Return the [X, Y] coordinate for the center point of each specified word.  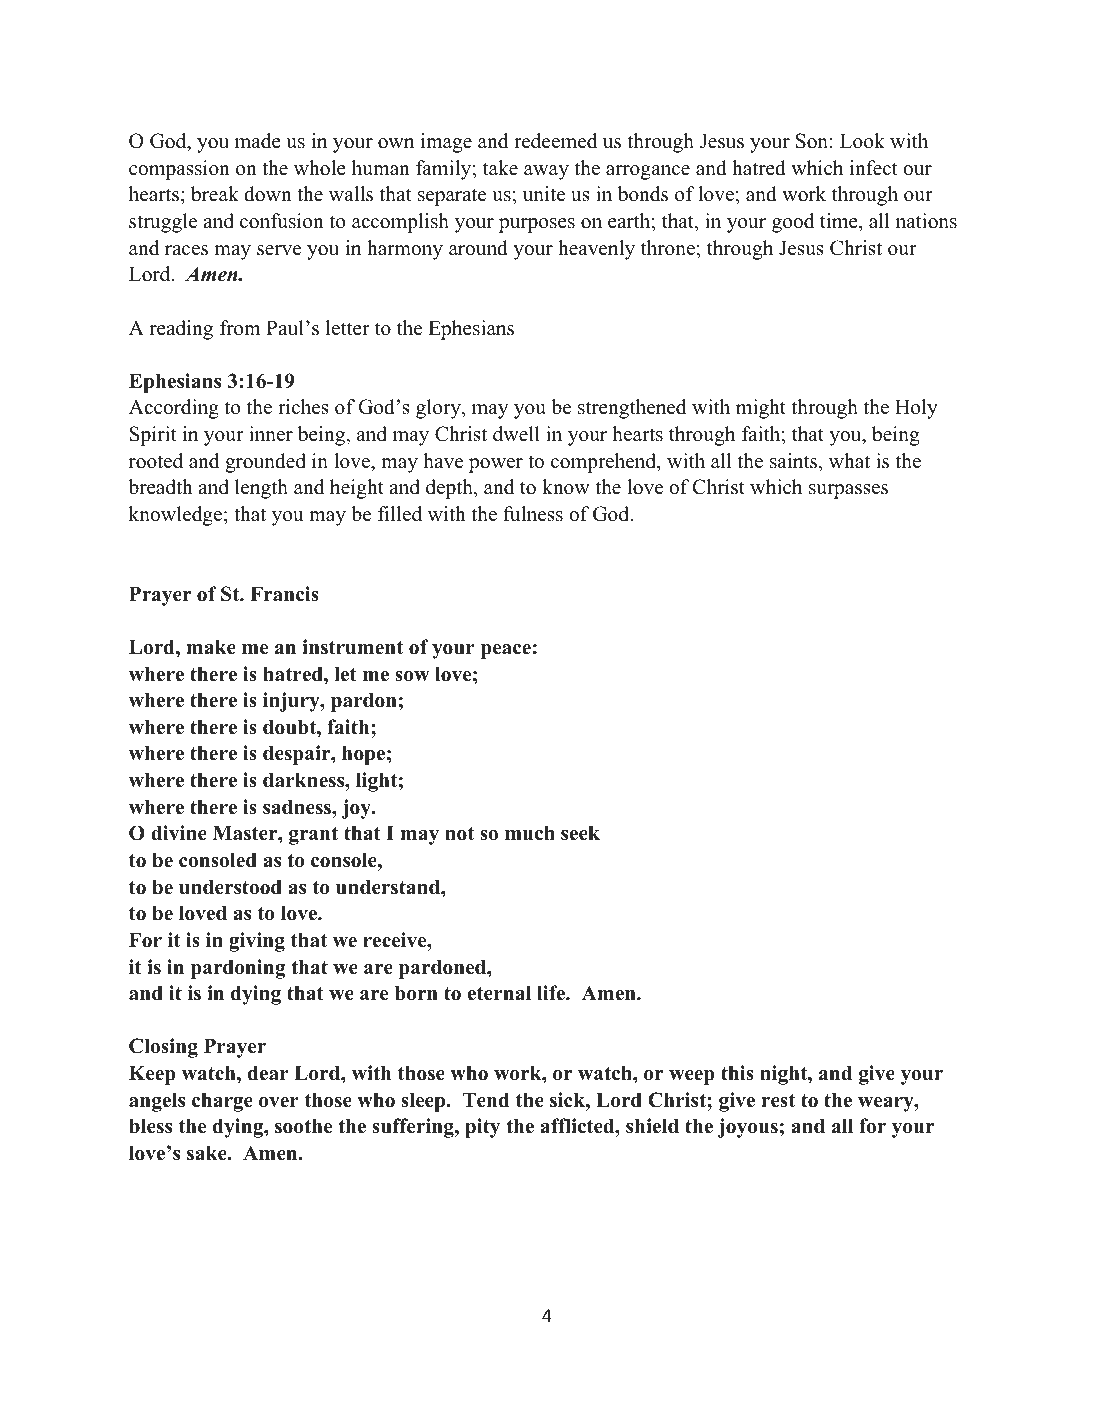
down [268, 194]
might [761, 409]
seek [580, 833]
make [211, 647]
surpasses [848, 491]
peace [506, 651]
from [240, 328]
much [530, 833]
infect [874, 168]
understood [230, 887]
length [261, 489]
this [737, 1073]
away [546, 172]
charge [222, 1102]
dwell [516, 434]
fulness [533, 514]
